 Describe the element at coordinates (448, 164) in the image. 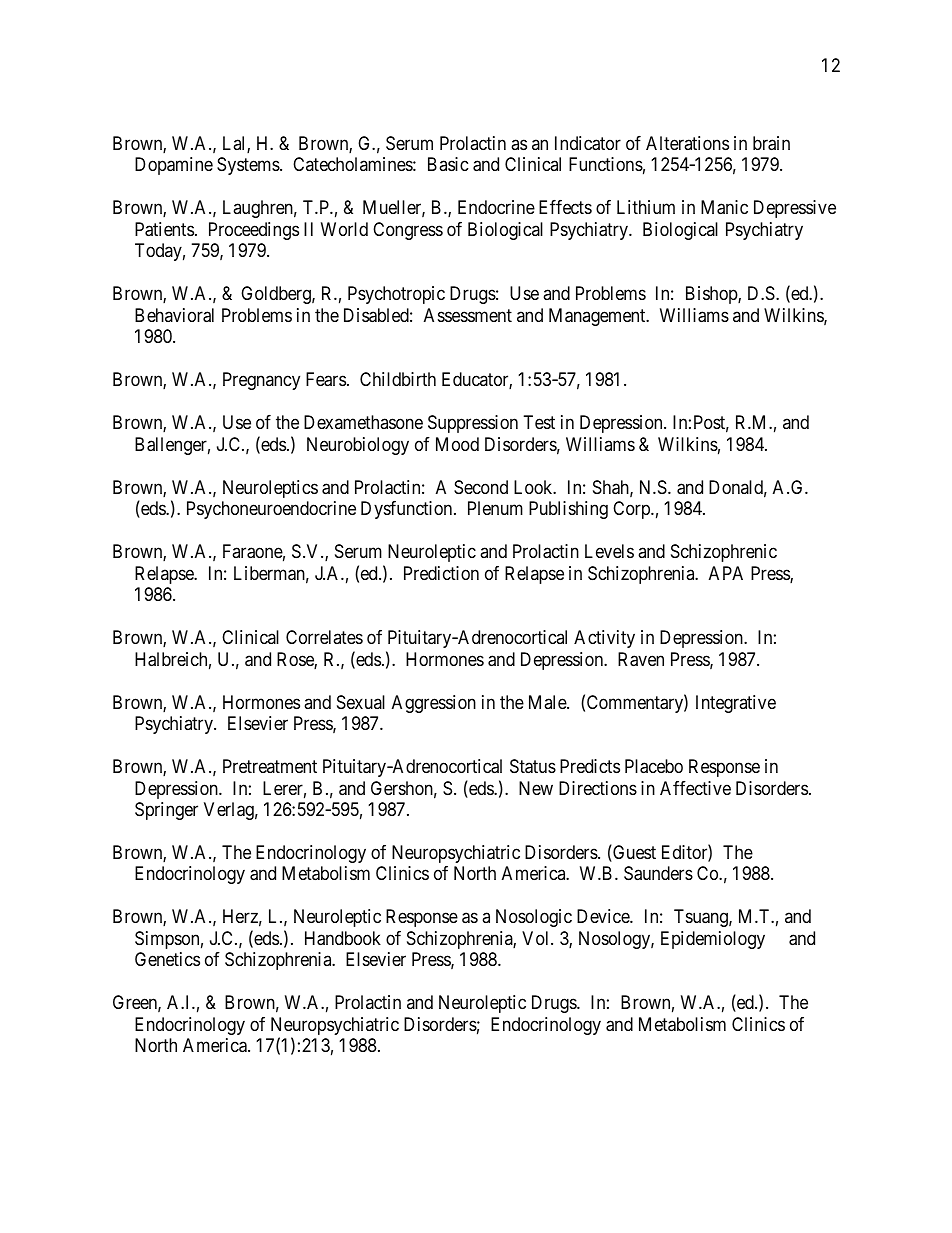

I see `Basic` at that location.
